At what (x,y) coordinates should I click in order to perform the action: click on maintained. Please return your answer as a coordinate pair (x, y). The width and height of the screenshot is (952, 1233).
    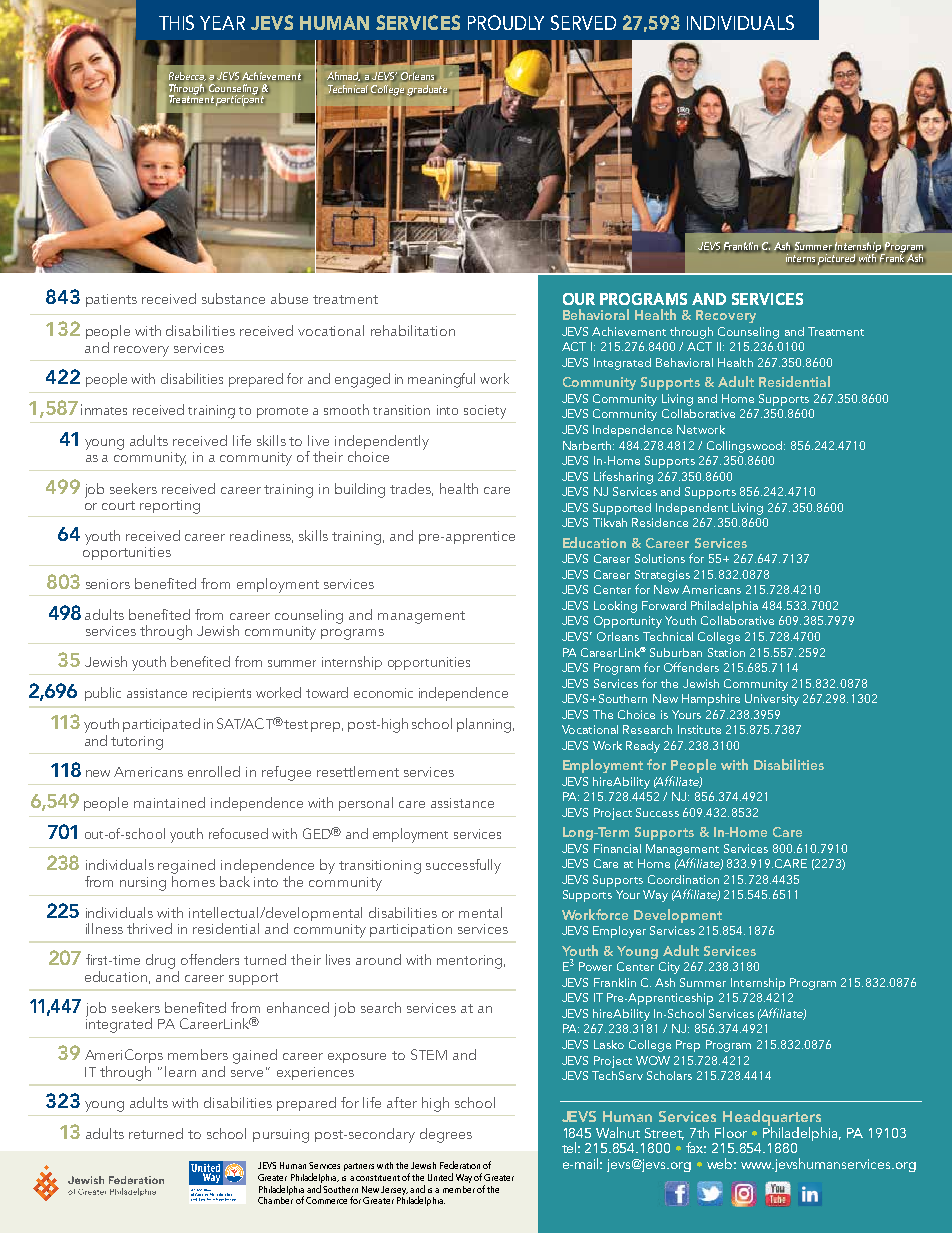
    Looking at the image, I should click on (169, 802).
